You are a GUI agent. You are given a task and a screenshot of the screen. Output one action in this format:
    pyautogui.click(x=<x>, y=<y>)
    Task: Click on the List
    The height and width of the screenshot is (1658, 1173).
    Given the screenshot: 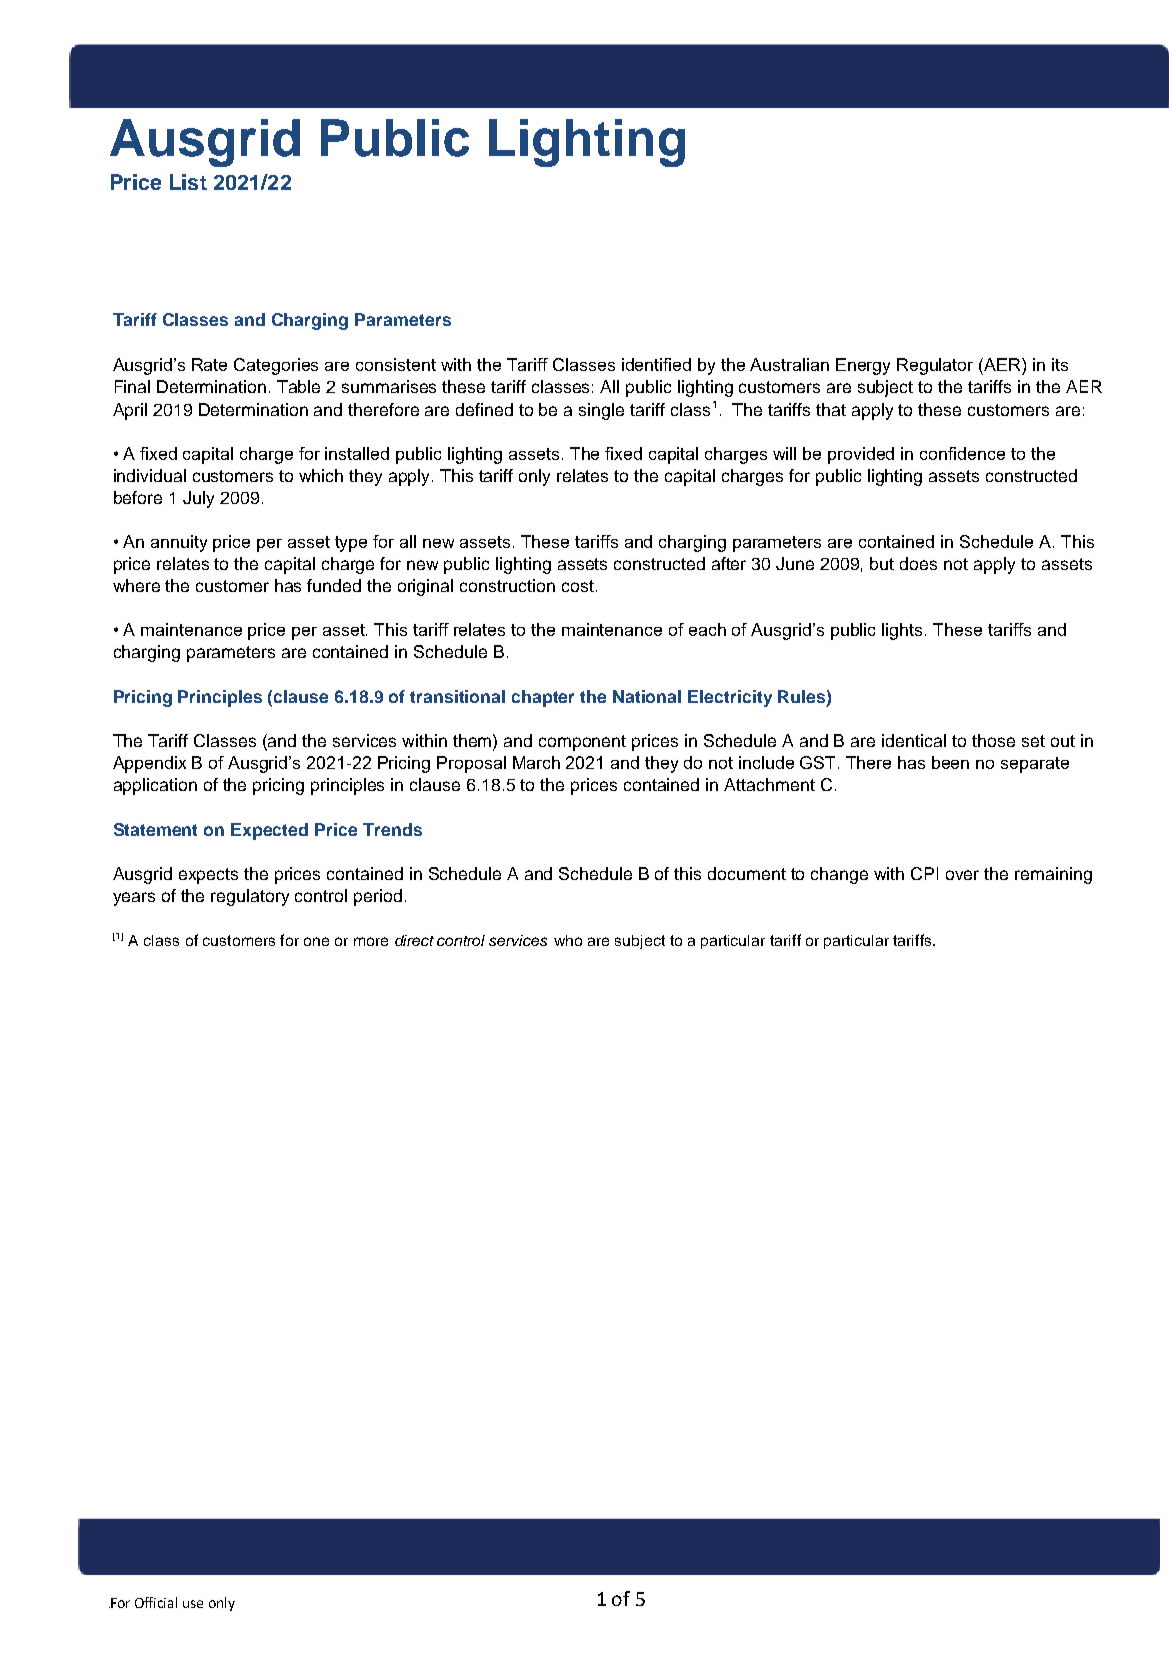 What is the action you would take?
    pyautogui.click(x=188, y=182)
